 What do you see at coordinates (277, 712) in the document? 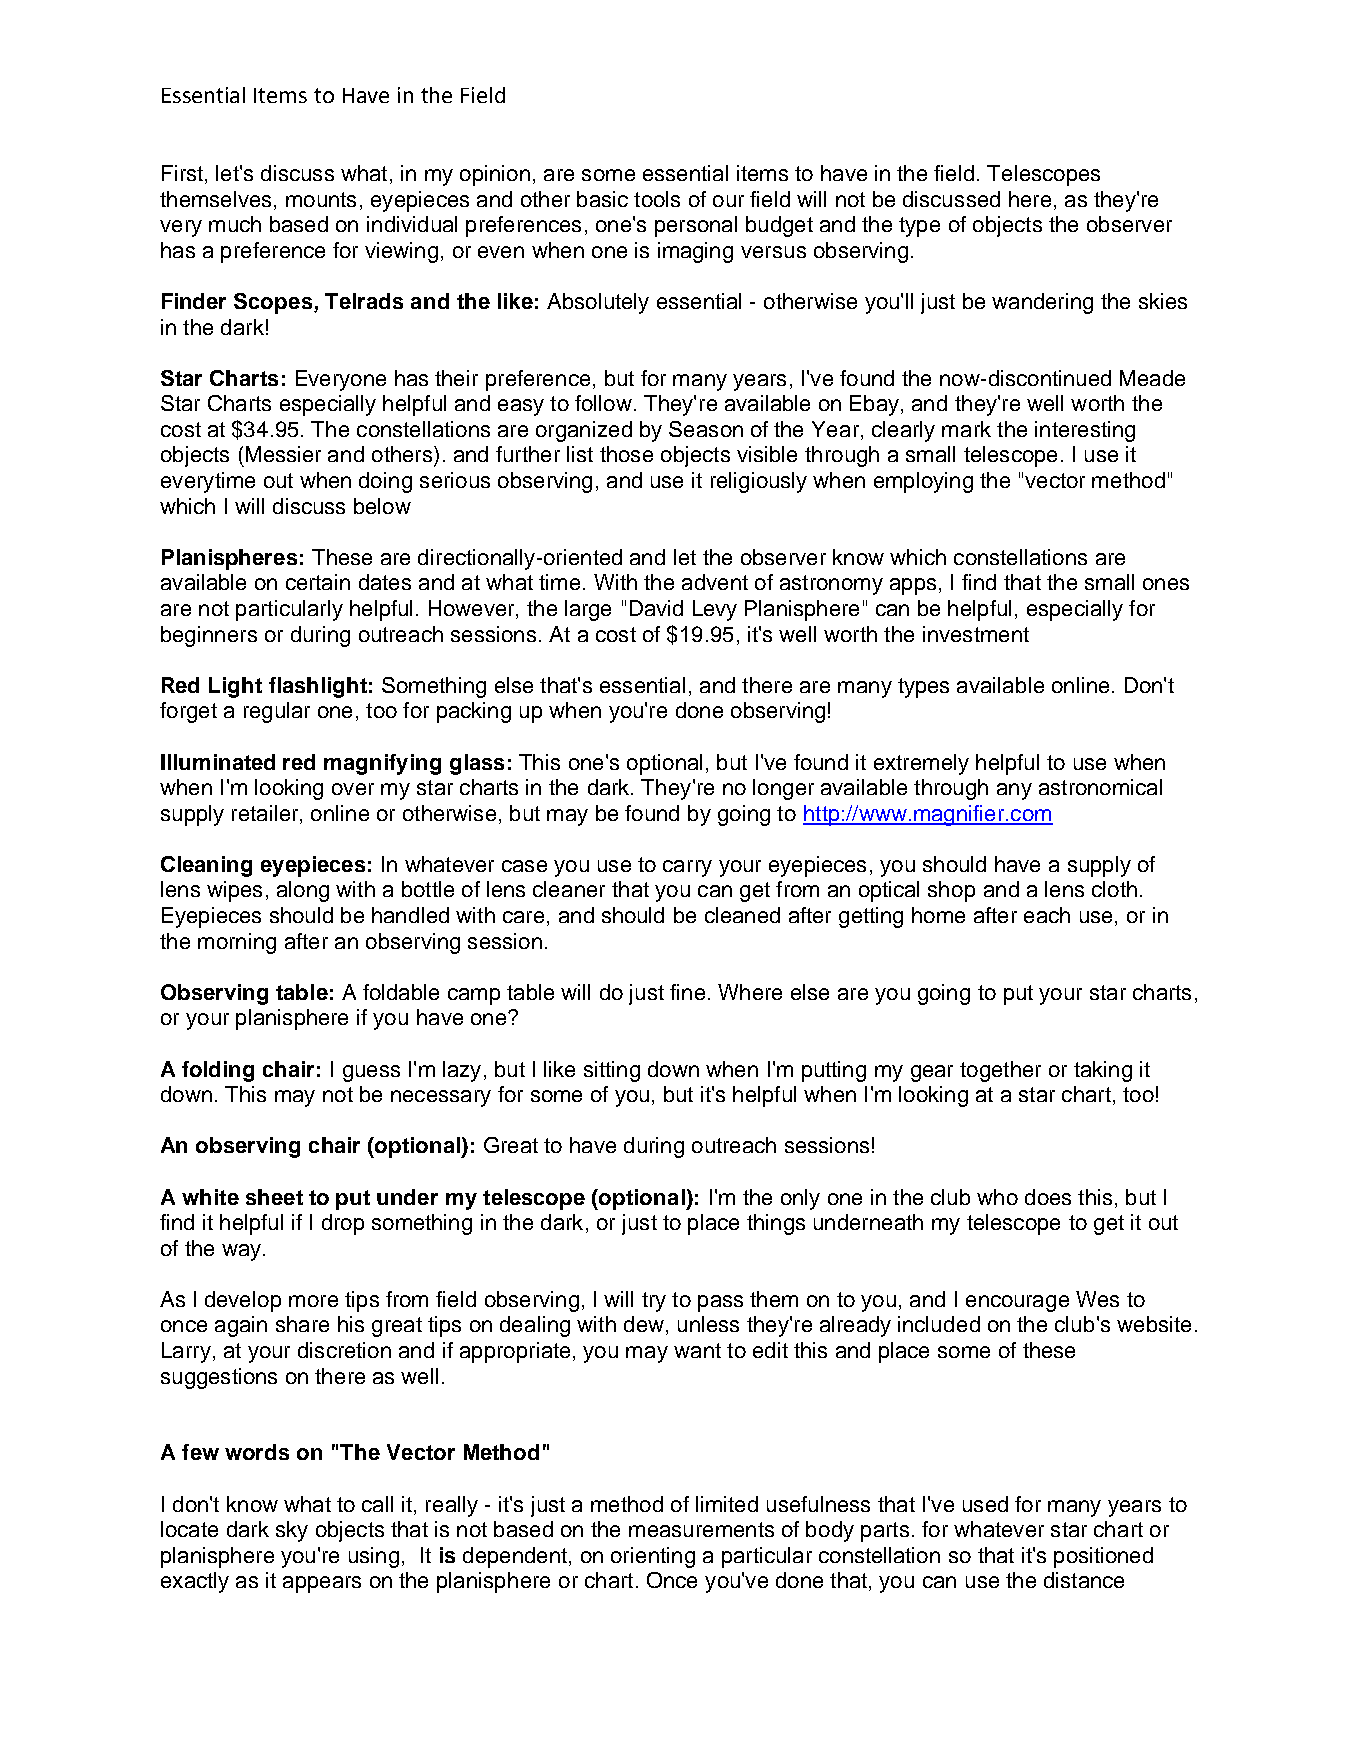
I see `regular` at bounding box center [277, 712].
